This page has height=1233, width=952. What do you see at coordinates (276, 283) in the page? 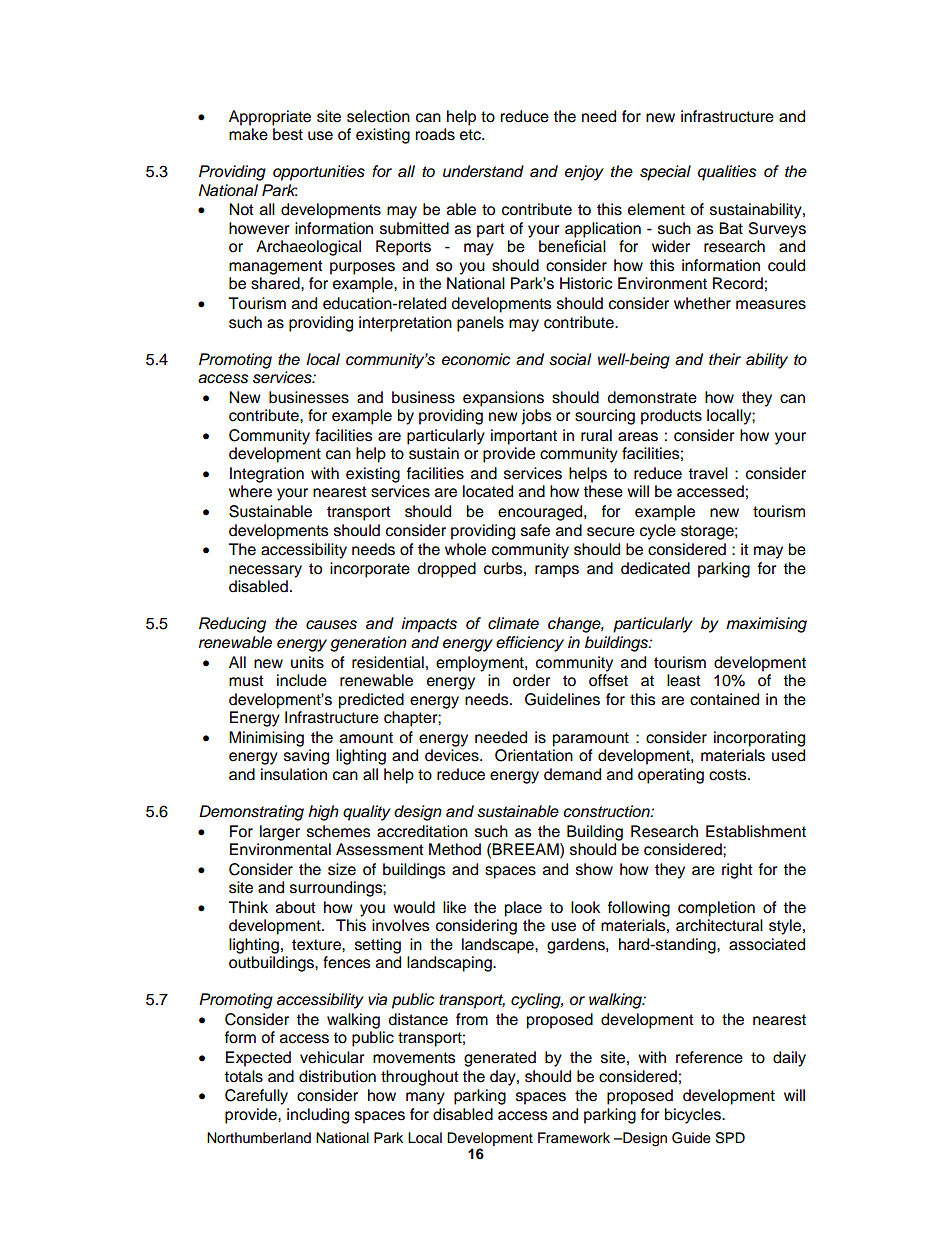
I see `shared` at bounding box center [276, 283].
